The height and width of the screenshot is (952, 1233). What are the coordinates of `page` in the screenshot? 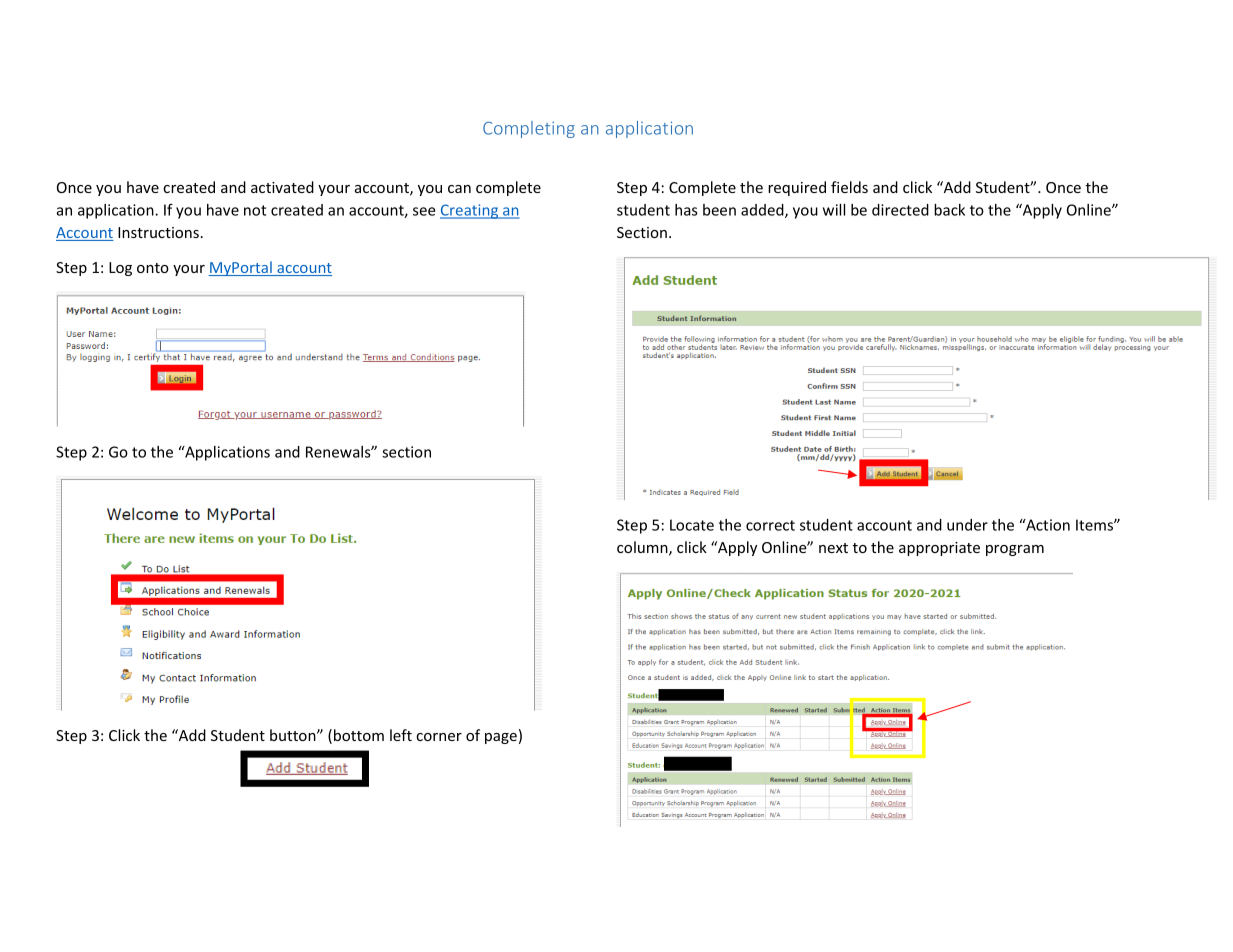 It's located at (501, 738).
